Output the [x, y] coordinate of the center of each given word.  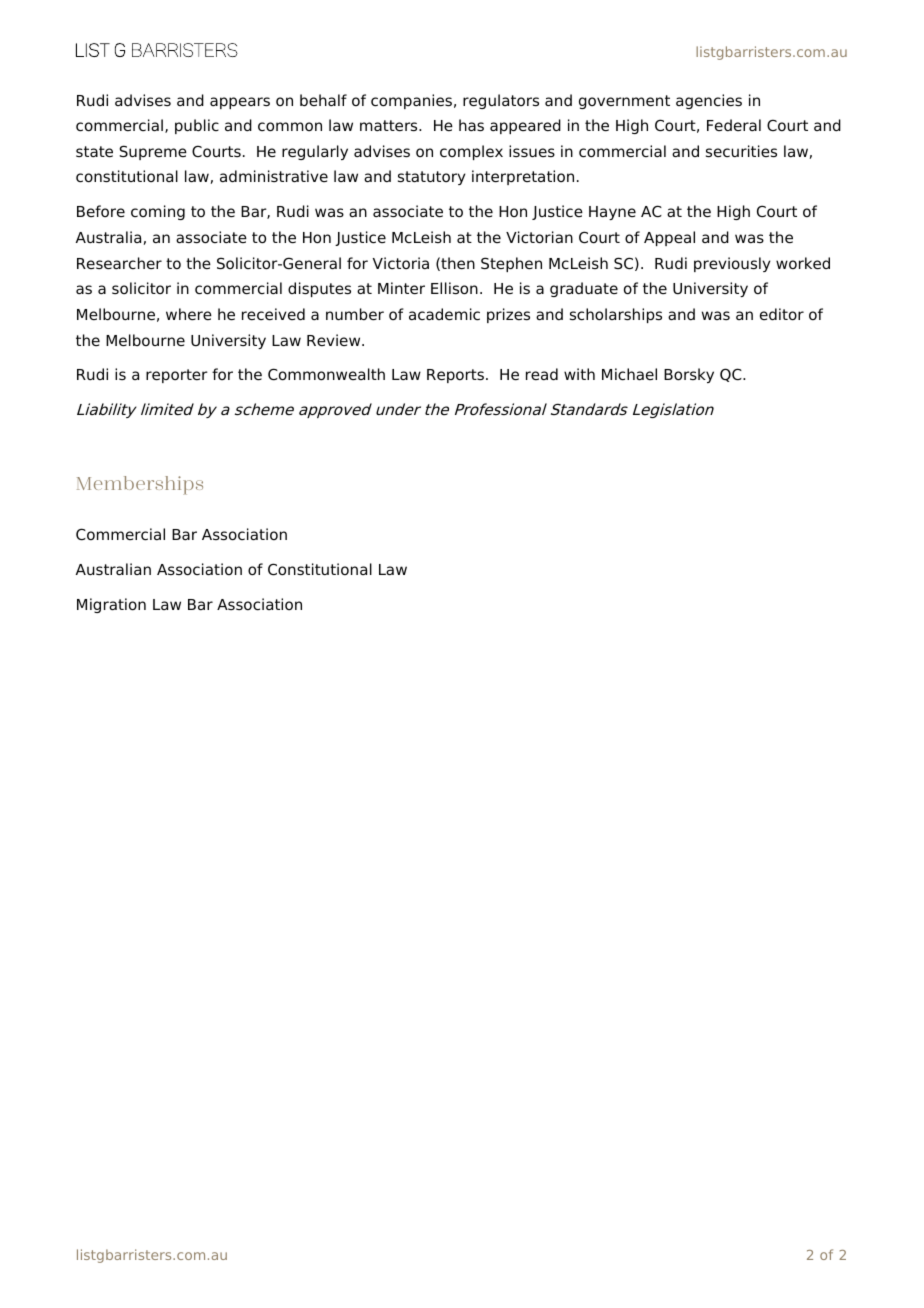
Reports [455, 376]
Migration [111, 605]
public [197, 126]
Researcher [119, 263]
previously [732, 264]
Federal [734, 125]
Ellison [454, 288]
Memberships [140, 485]
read [542, 374]
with [579, 374]
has [471, 125]
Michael [629, 374]
